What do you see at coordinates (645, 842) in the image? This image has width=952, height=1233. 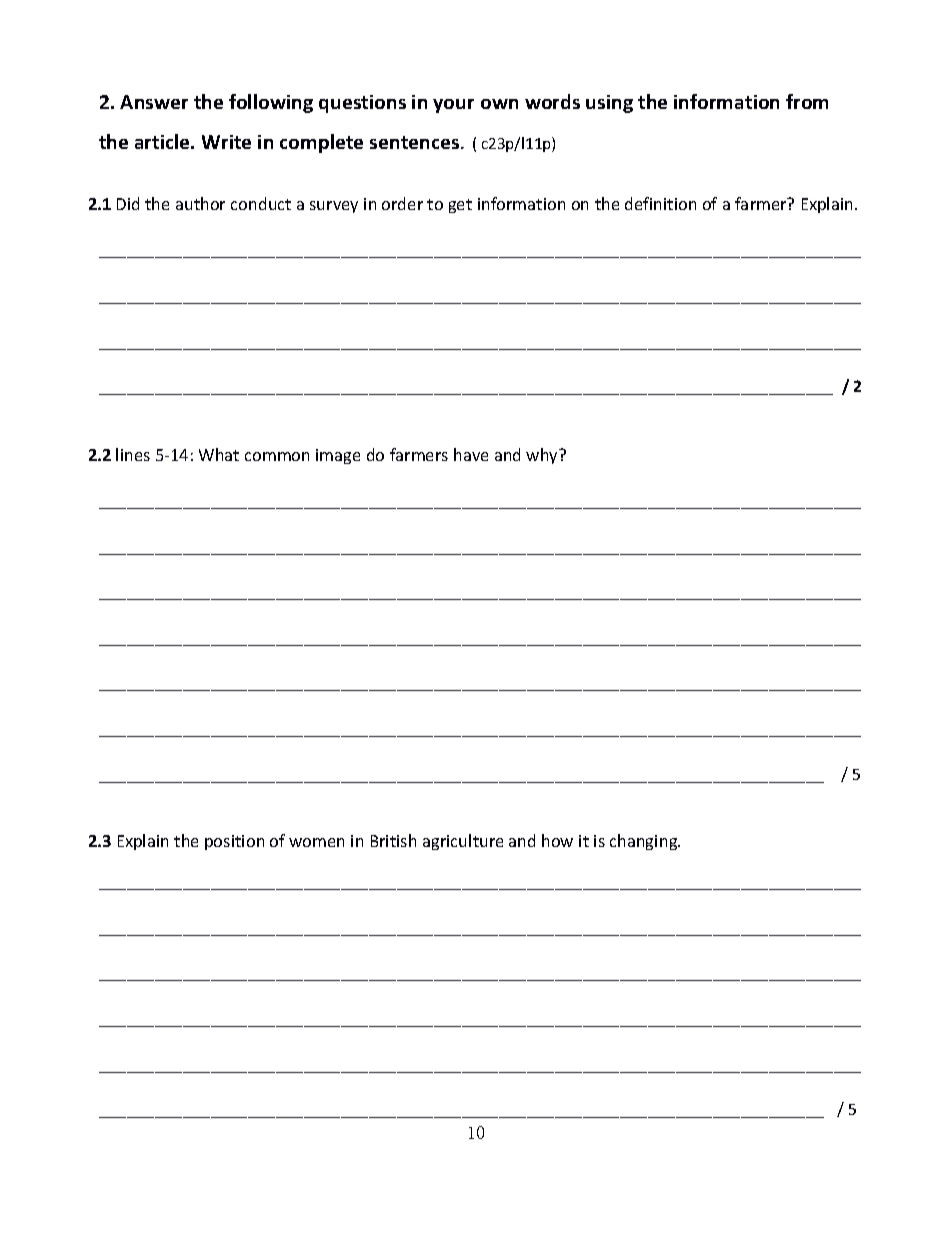 I see `changing` at bounding box center [645, 842].
